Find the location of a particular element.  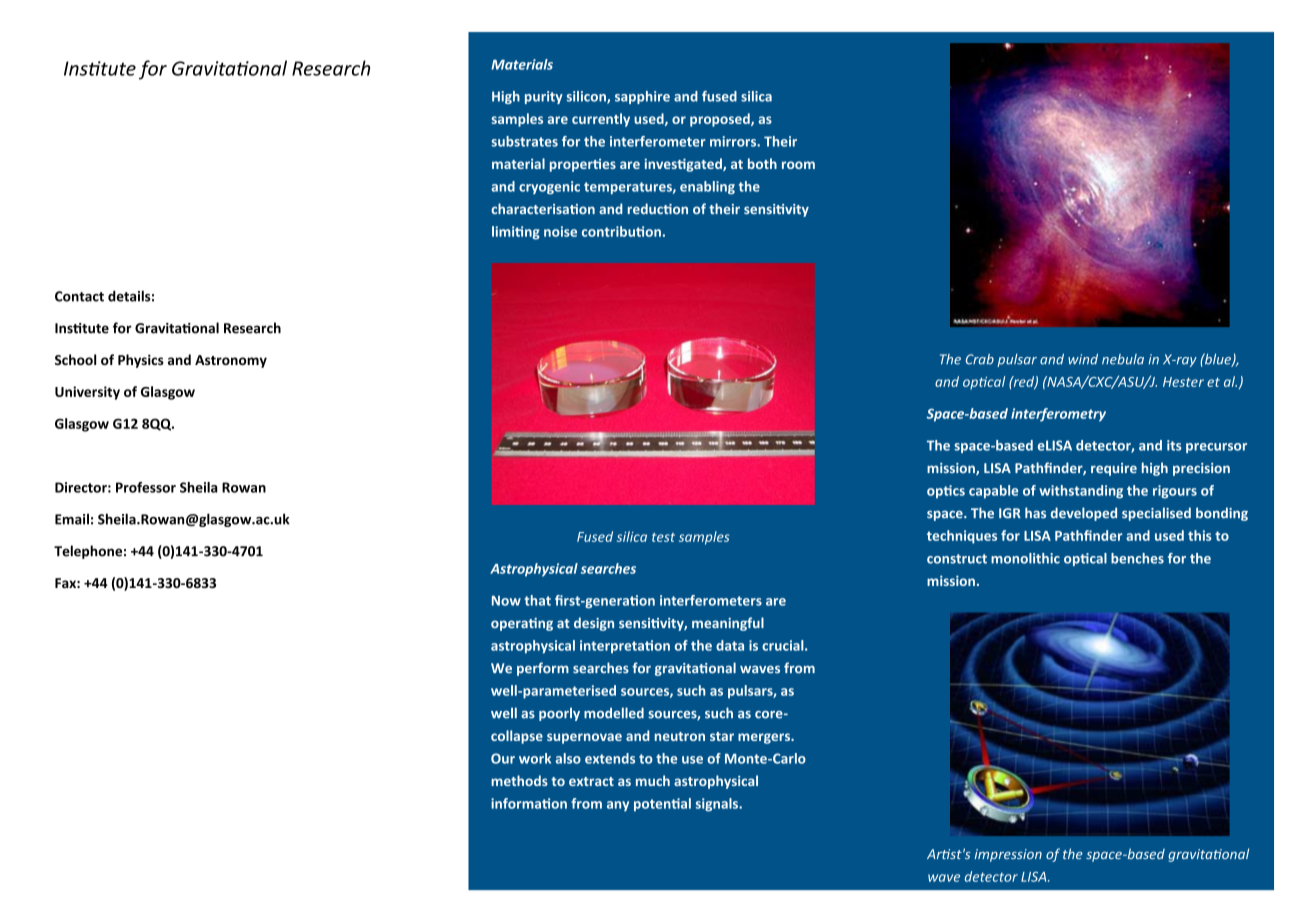

design is located at coordinates (594, 624).
